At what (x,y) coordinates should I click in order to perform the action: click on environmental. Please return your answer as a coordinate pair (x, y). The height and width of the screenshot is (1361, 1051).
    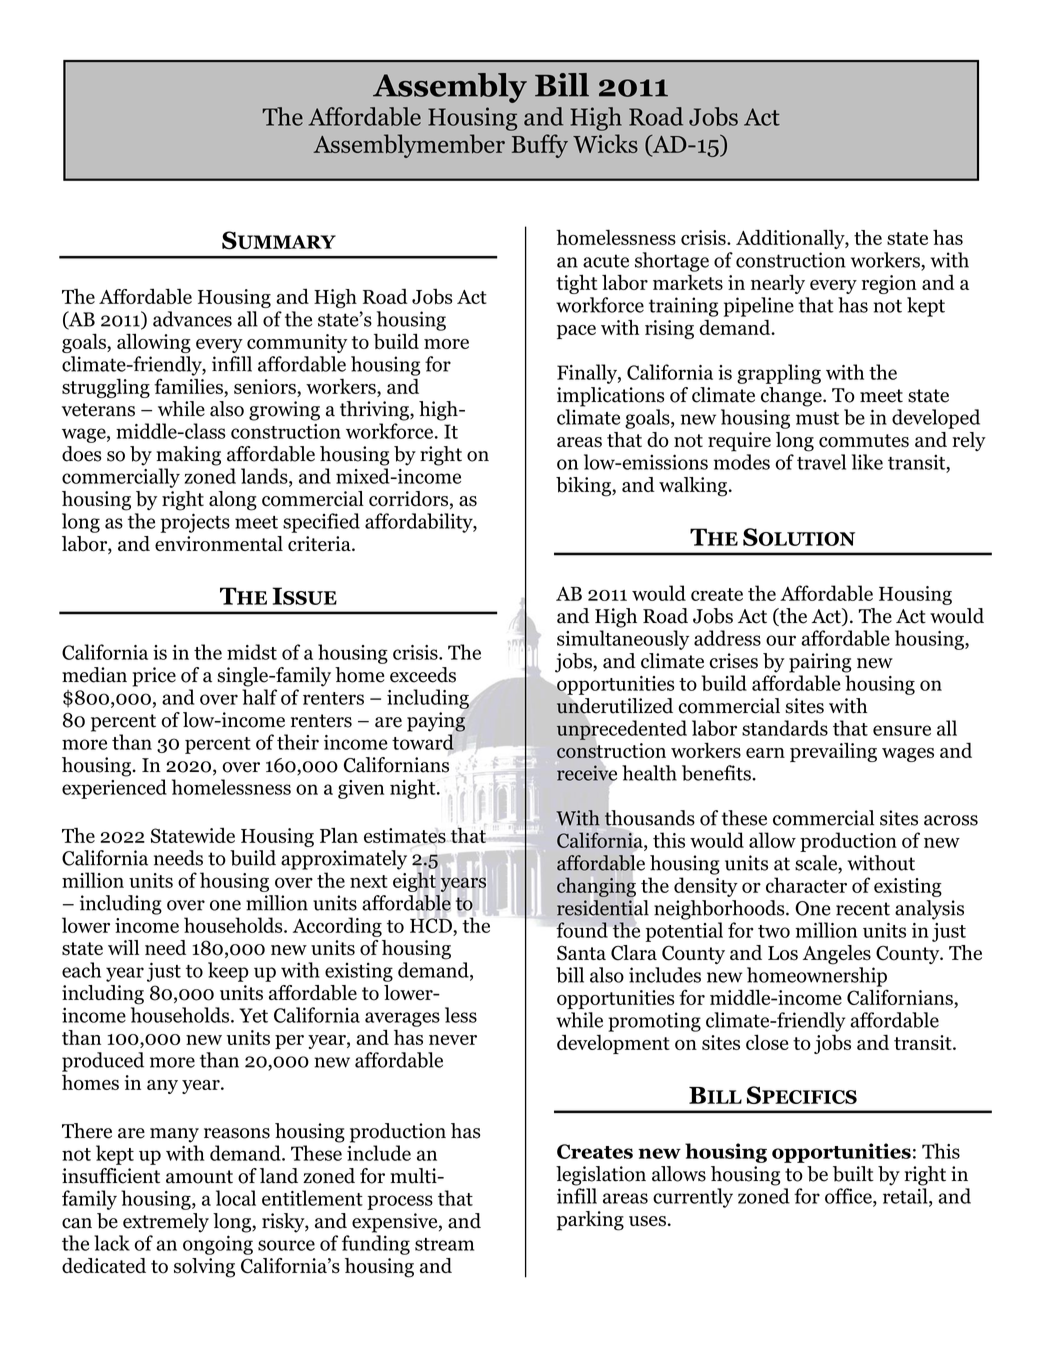
    Looking at the image, I should click on (219, 544).
